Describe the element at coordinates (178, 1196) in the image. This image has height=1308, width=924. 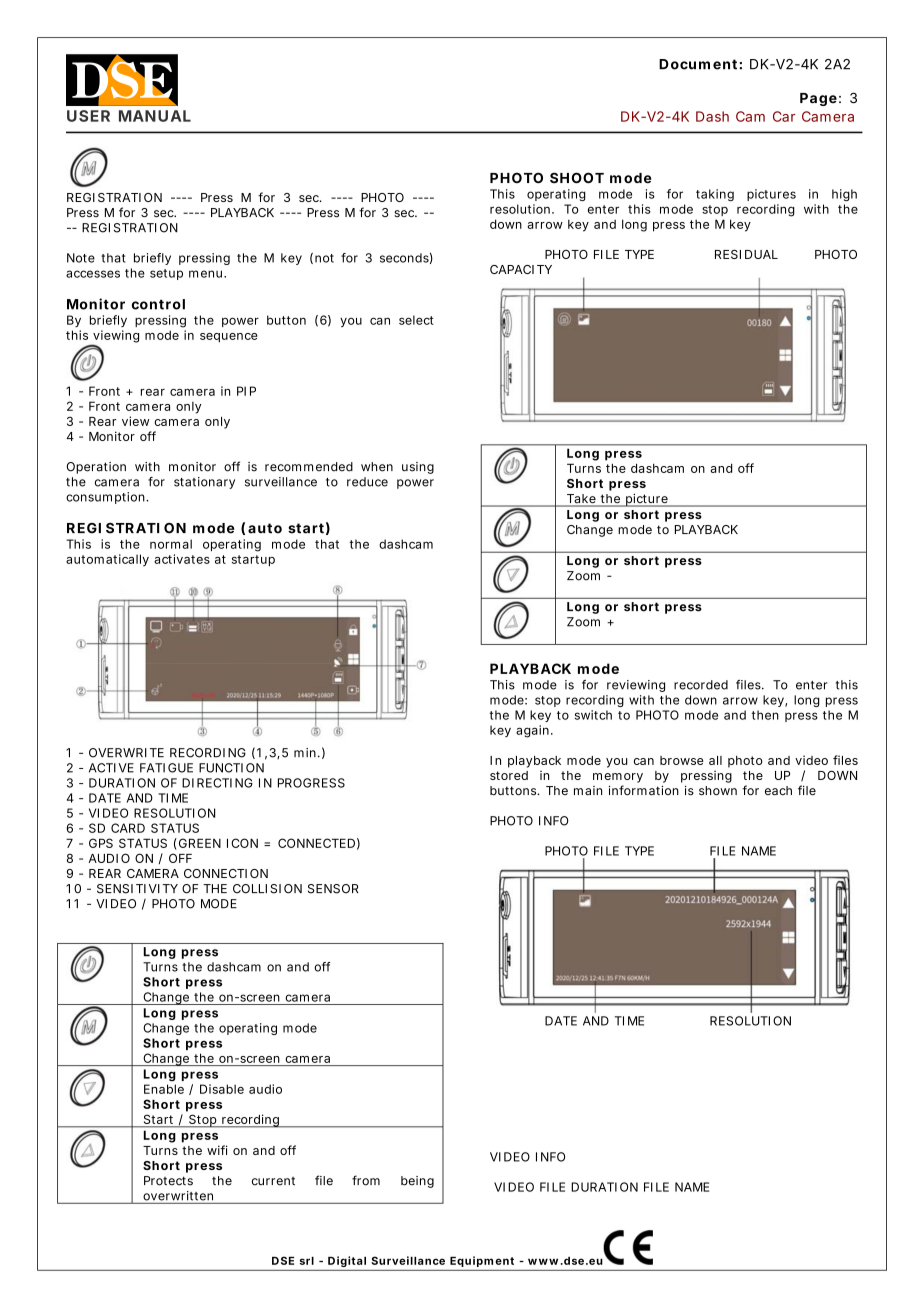
I see `overwritten` at that location.
